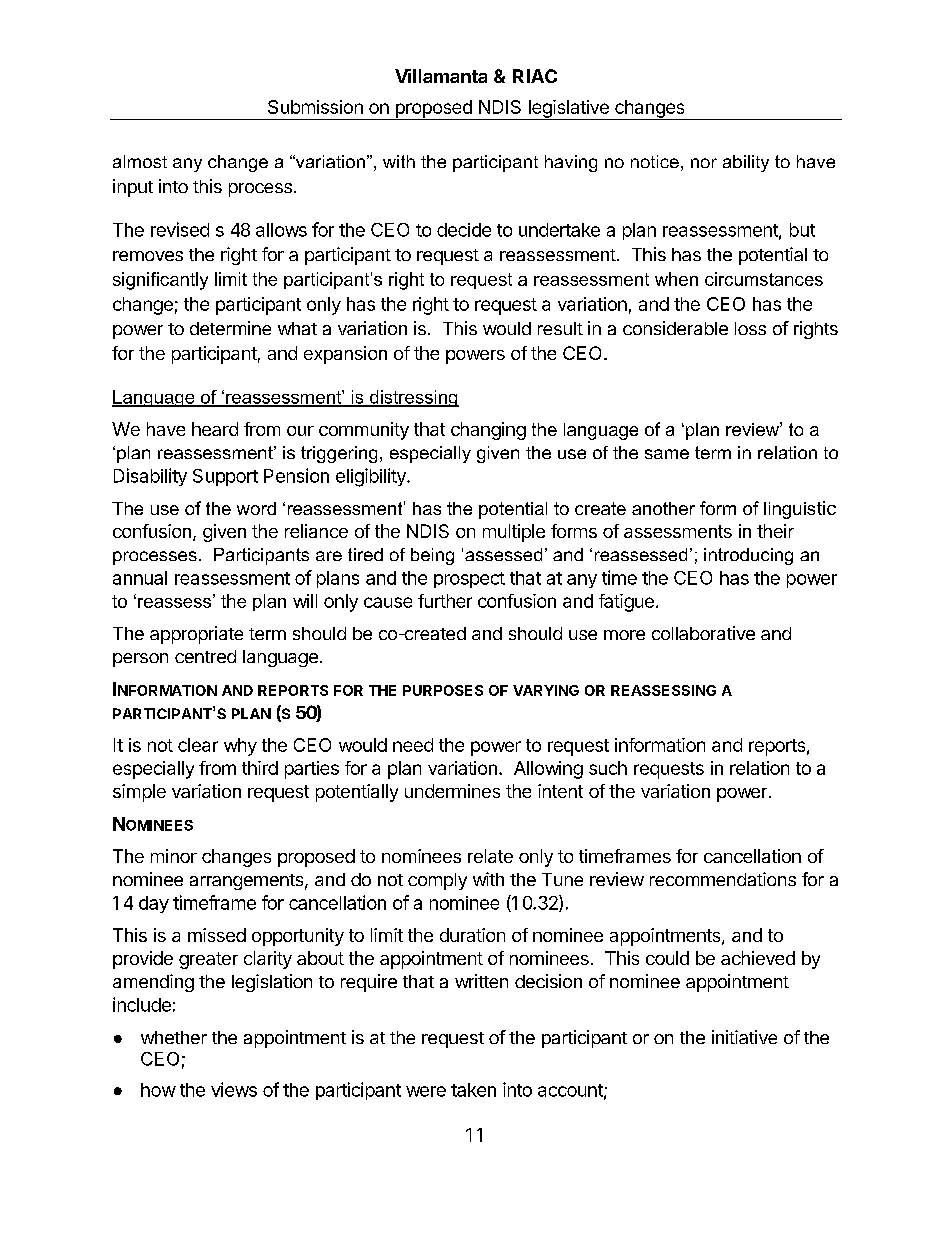 This screenshot has height=1233, width=952. What do you see at coordinates (140, 161) in the screenshot?
I see `almost` at bounding box center [140, 161].
